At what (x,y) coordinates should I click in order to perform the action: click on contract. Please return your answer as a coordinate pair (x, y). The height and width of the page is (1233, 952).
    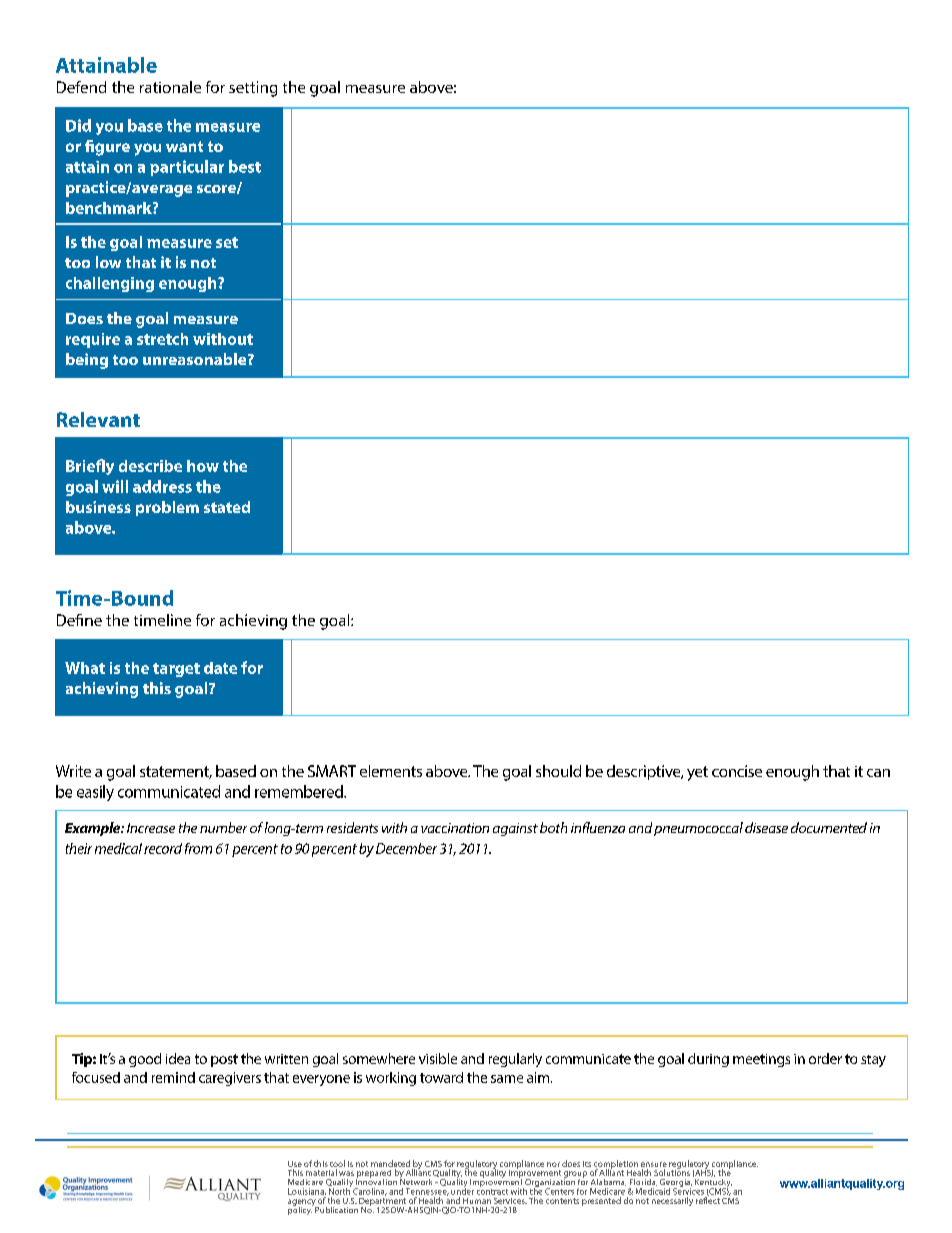
    Looking at the image, I should click on (492, 1190).
